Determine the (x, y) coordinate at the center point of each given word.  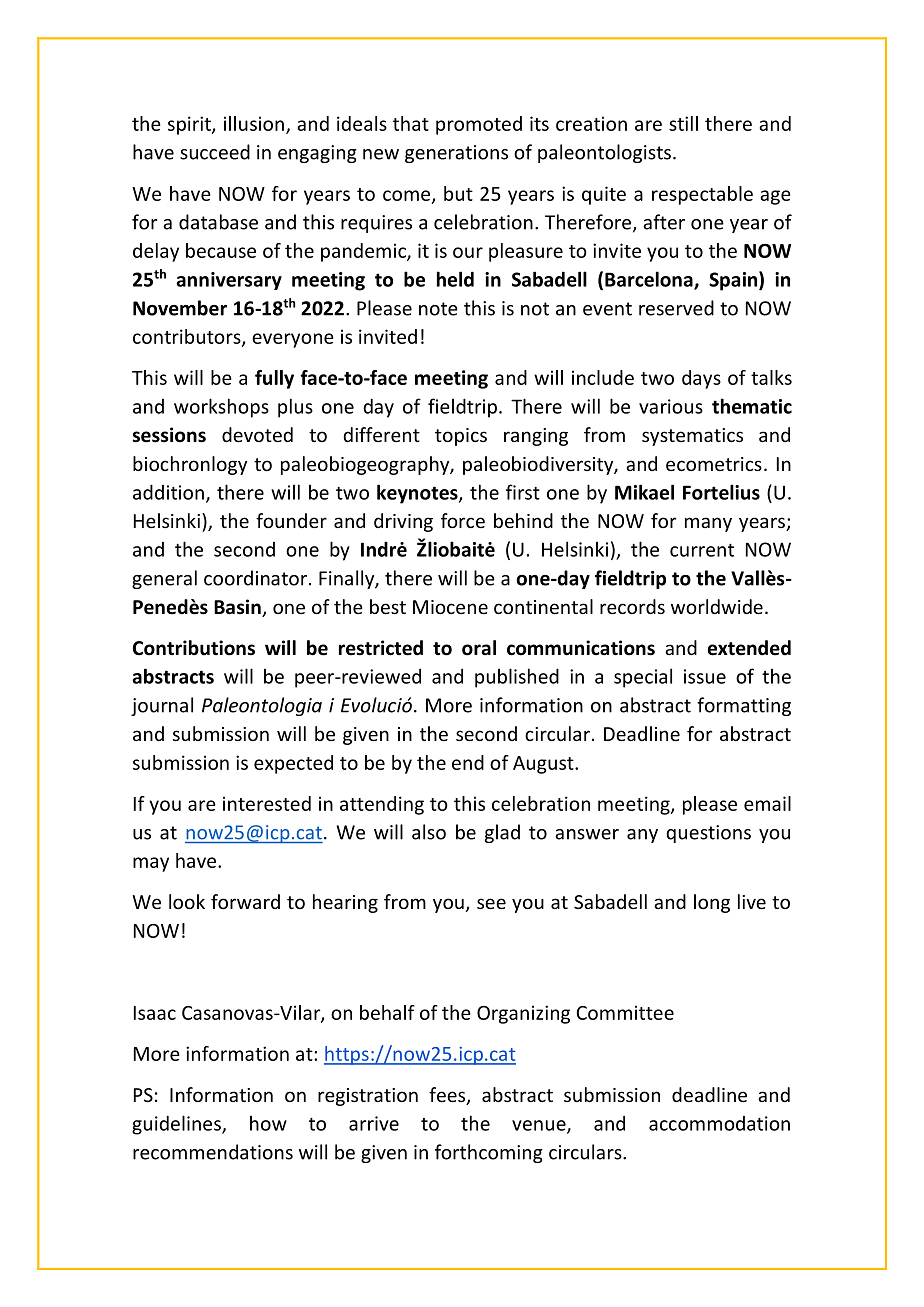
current (702, 550)
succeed (215, 152)
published (517, 678)
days (701, 379)
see (491, 903)
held (455, 279)
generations (456, 154)
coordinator (255, 578)
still (683, 123)
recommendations (213, 1152)
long (712, 903)
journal (162, 706)
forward (245, 901)
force (463, 520)
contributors (188, 337)
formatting (744, 706)
